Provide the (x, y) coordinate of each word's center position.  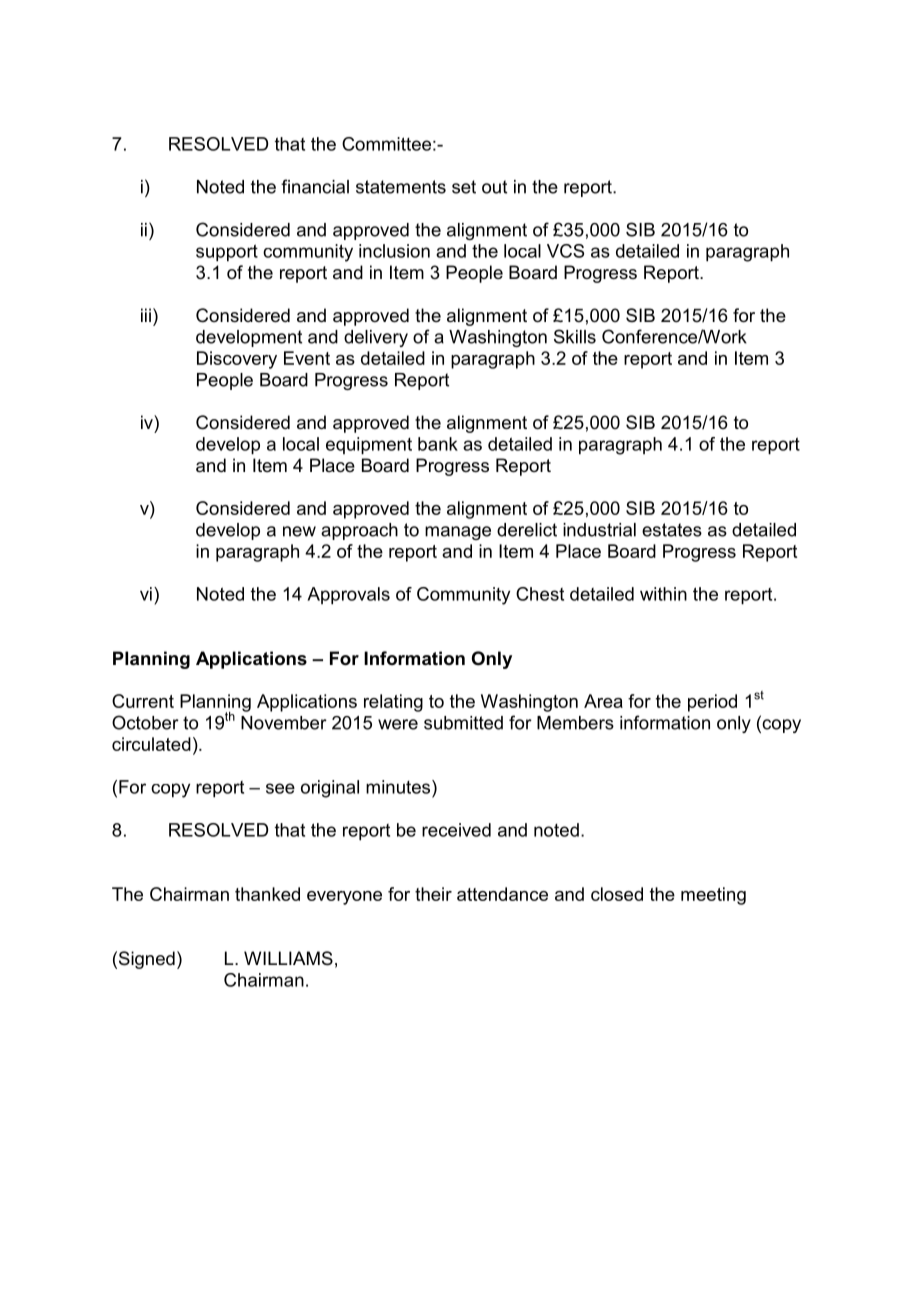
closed (617, 894)
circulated (151, 744)
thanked (267, 894)
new (299, 531)
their (433, 894)
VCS (565, 251)
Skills (575, 336)
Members (575, 723)
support (227, 253)
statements (401, 187)
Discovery (237, 360)
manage (458, 533)
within (663, 594)
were (398, 724)
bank (438, 444)
